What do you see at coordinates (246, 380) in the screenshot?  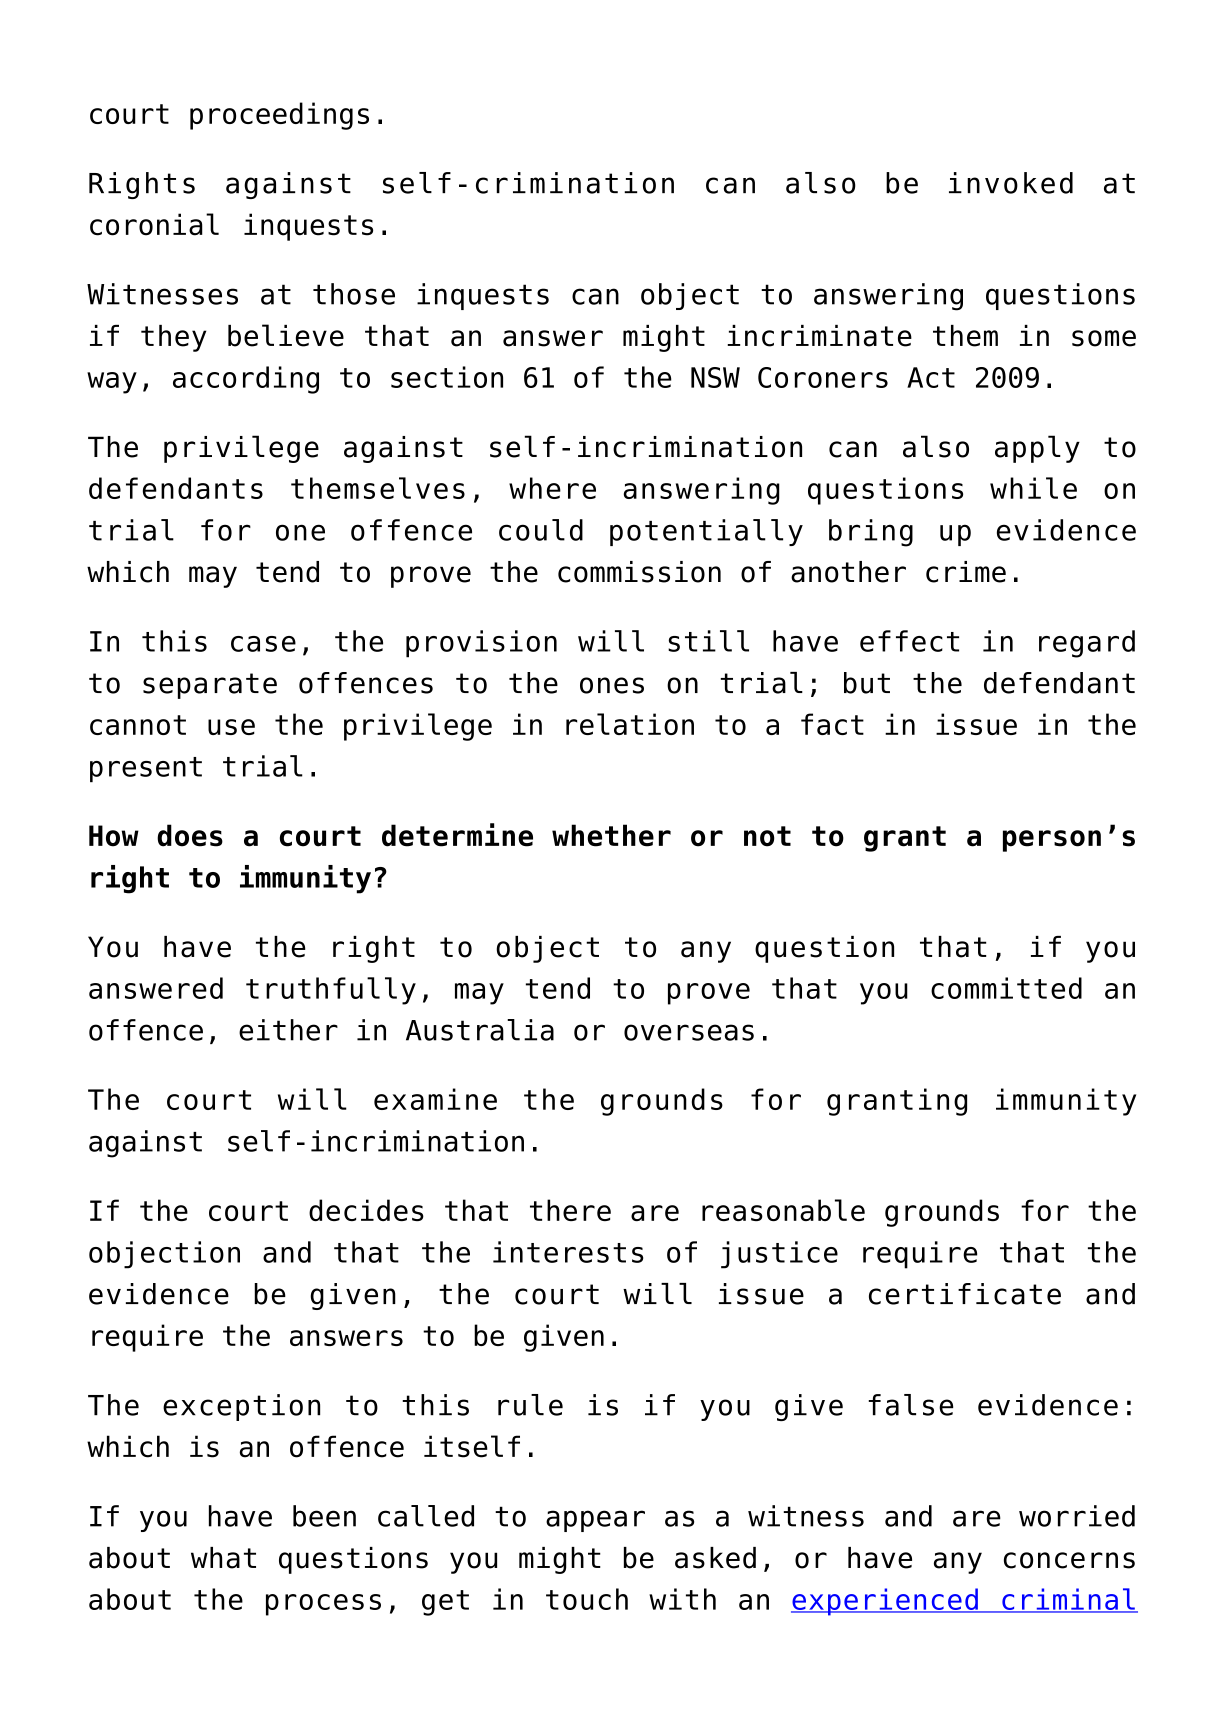 I see `according` at bounding box center [246, 380].
